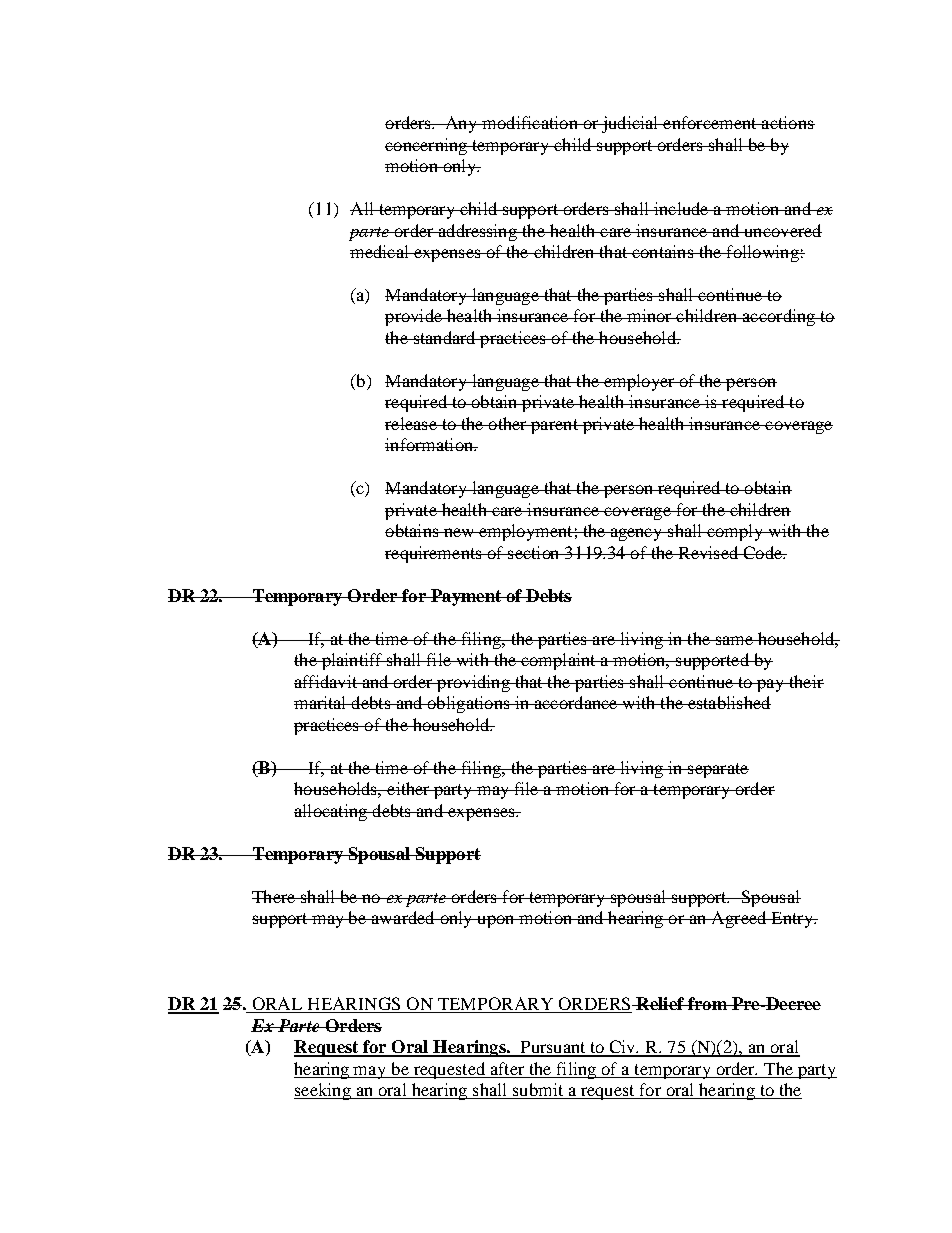 The image size is (952, 1233). I want to click on Pursuant, so click(553, 1048).
